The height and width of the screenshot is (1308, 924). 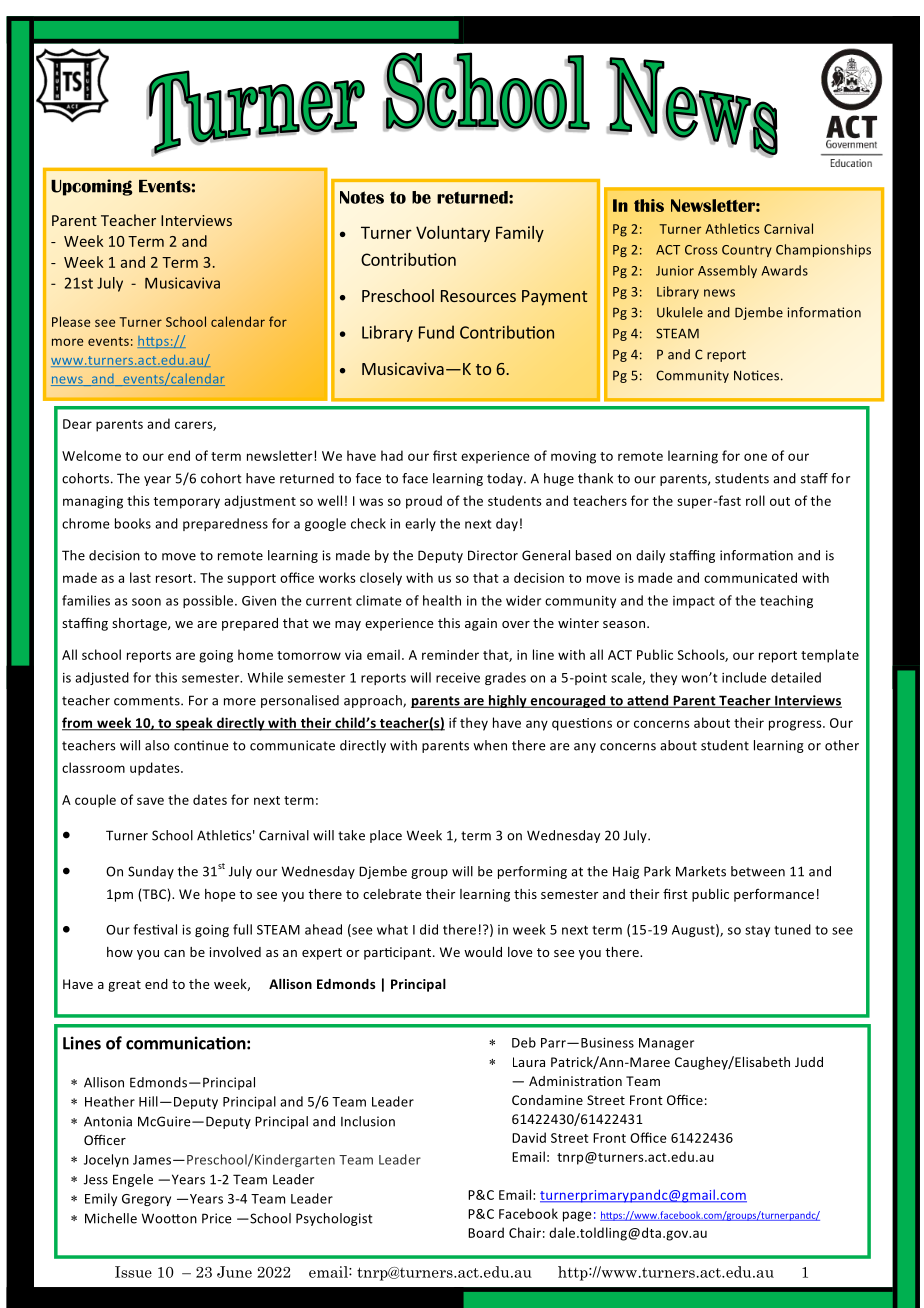 I want to click on again, so click(x=481, y=624).
